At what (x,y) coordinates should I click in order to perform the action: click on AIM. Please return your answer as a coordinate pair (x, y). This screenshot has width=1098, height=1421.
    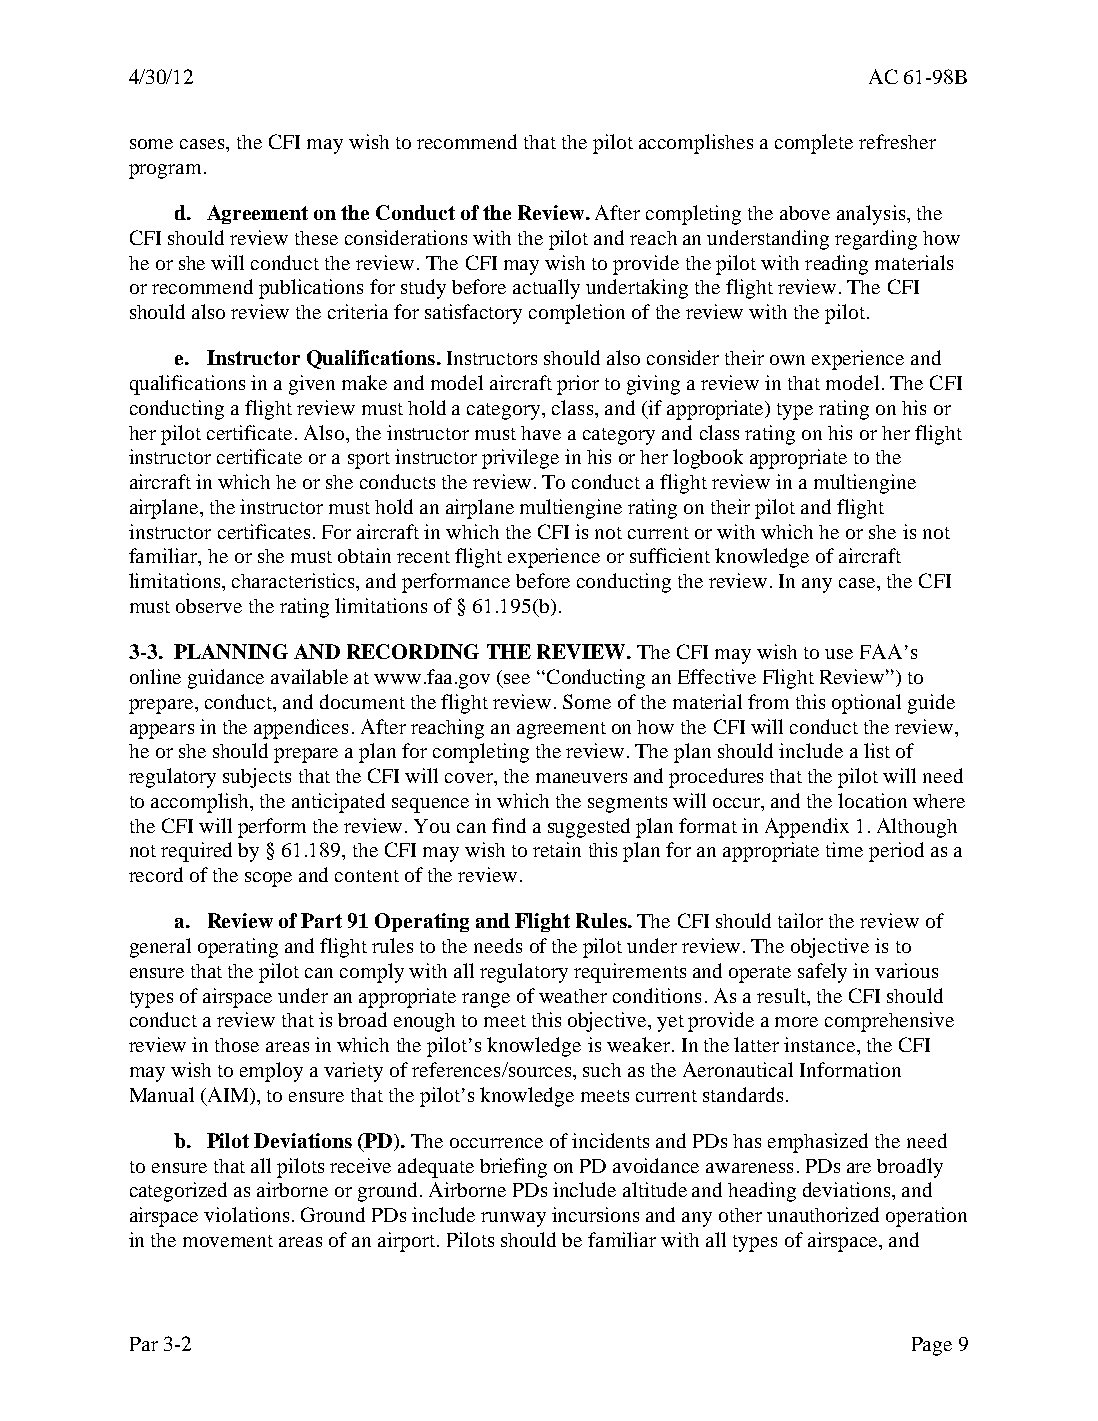
    Looking at the image, I should click on (228, 1094).
